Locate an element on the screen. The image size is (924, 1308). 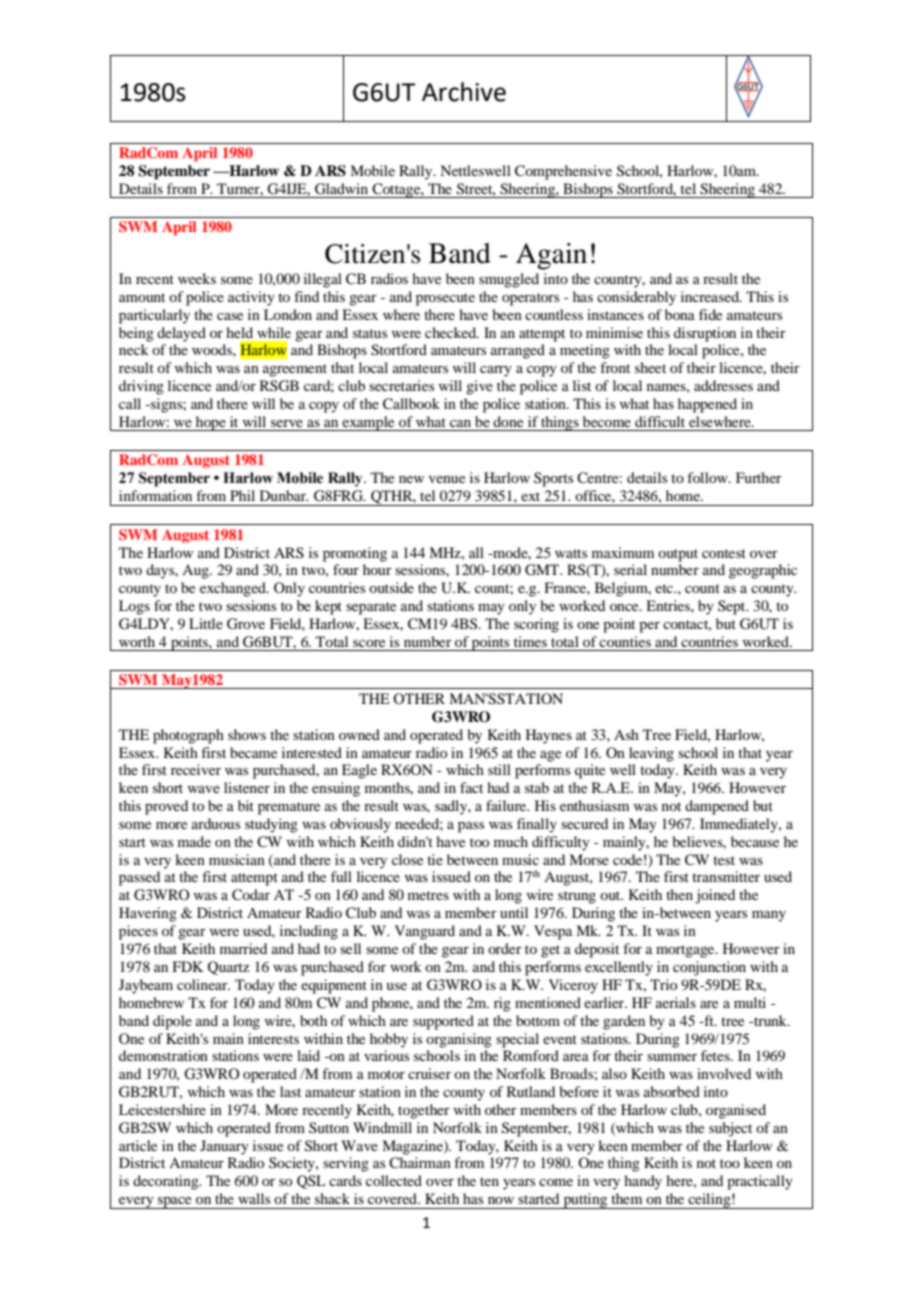
January is located at coordinates (224, 1147).
